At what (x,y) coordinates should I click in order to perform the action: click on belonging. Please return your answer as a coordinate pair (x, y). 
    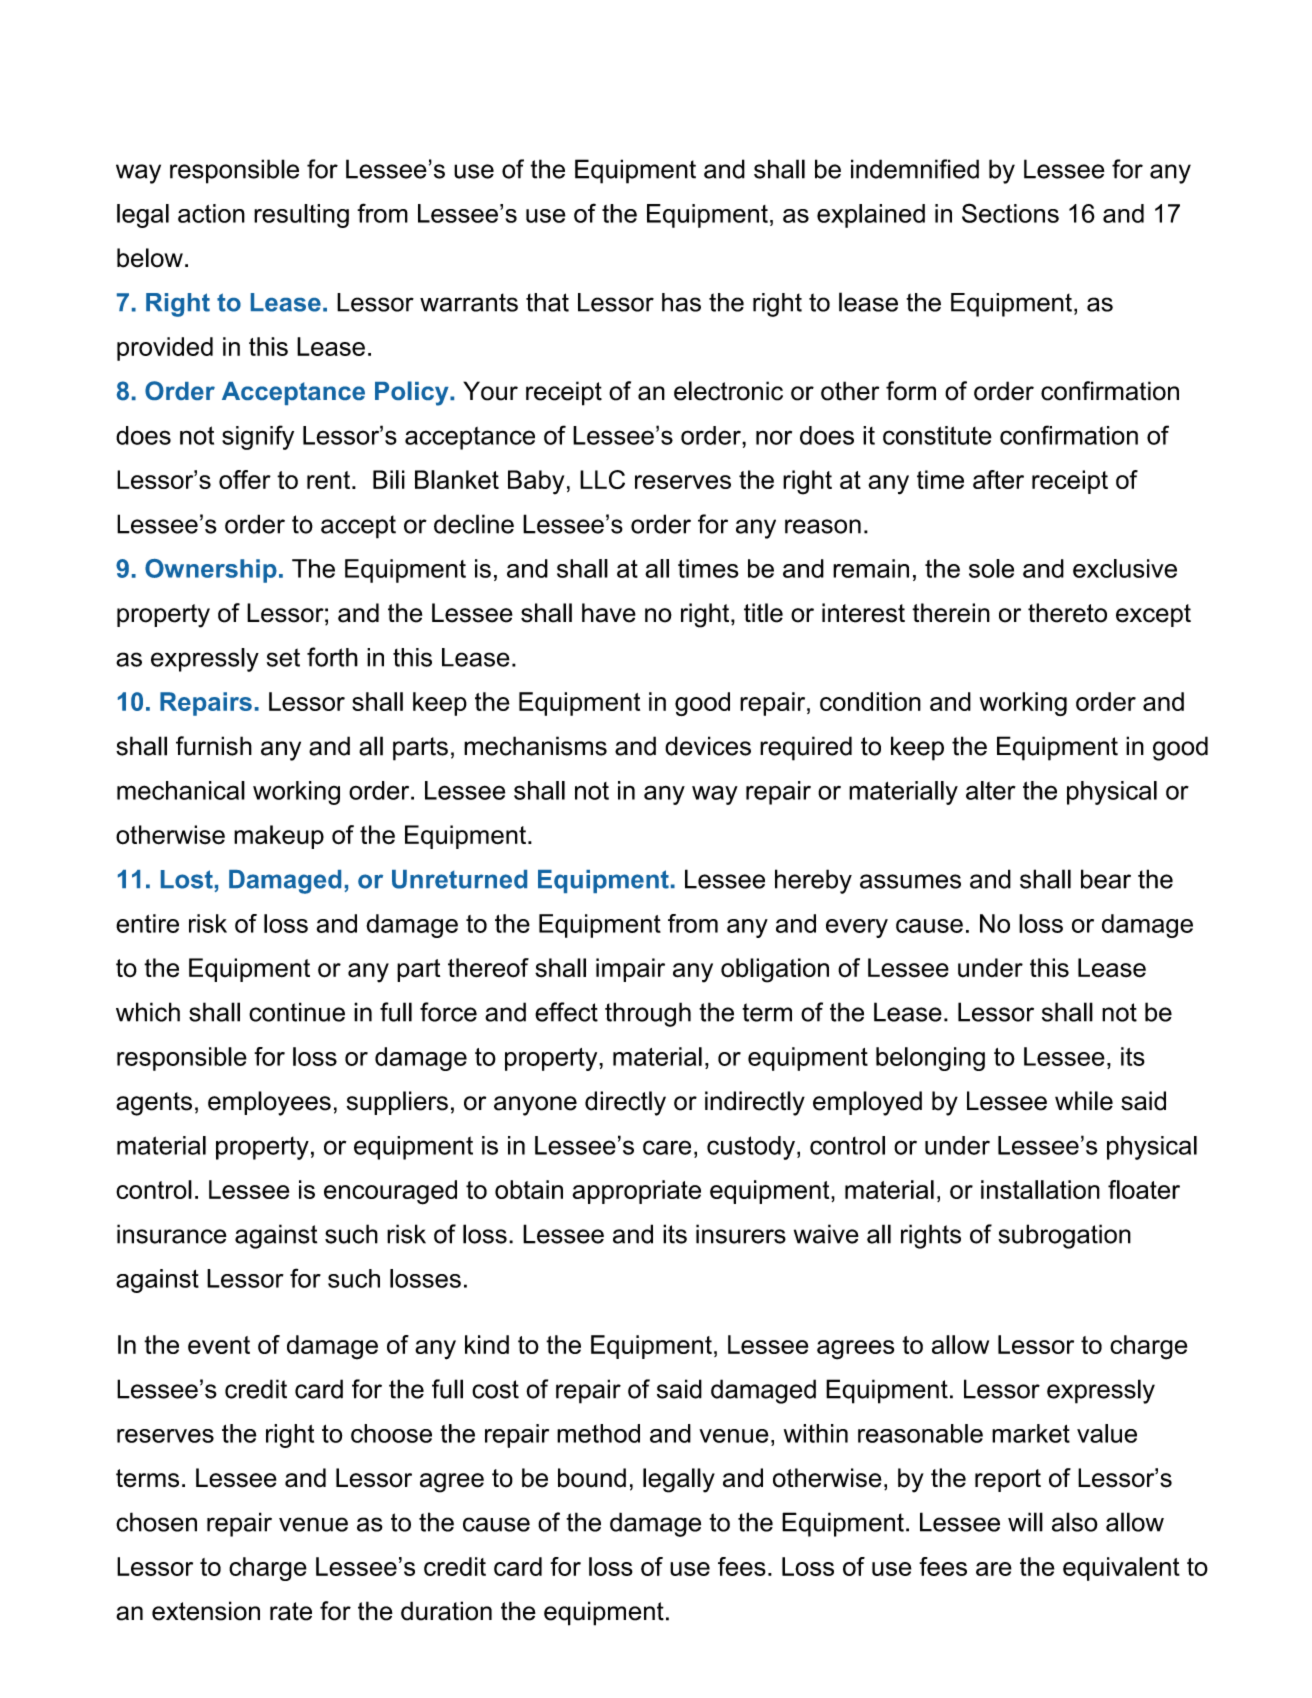
    Looking at the image, I should click on (930, 1059).
